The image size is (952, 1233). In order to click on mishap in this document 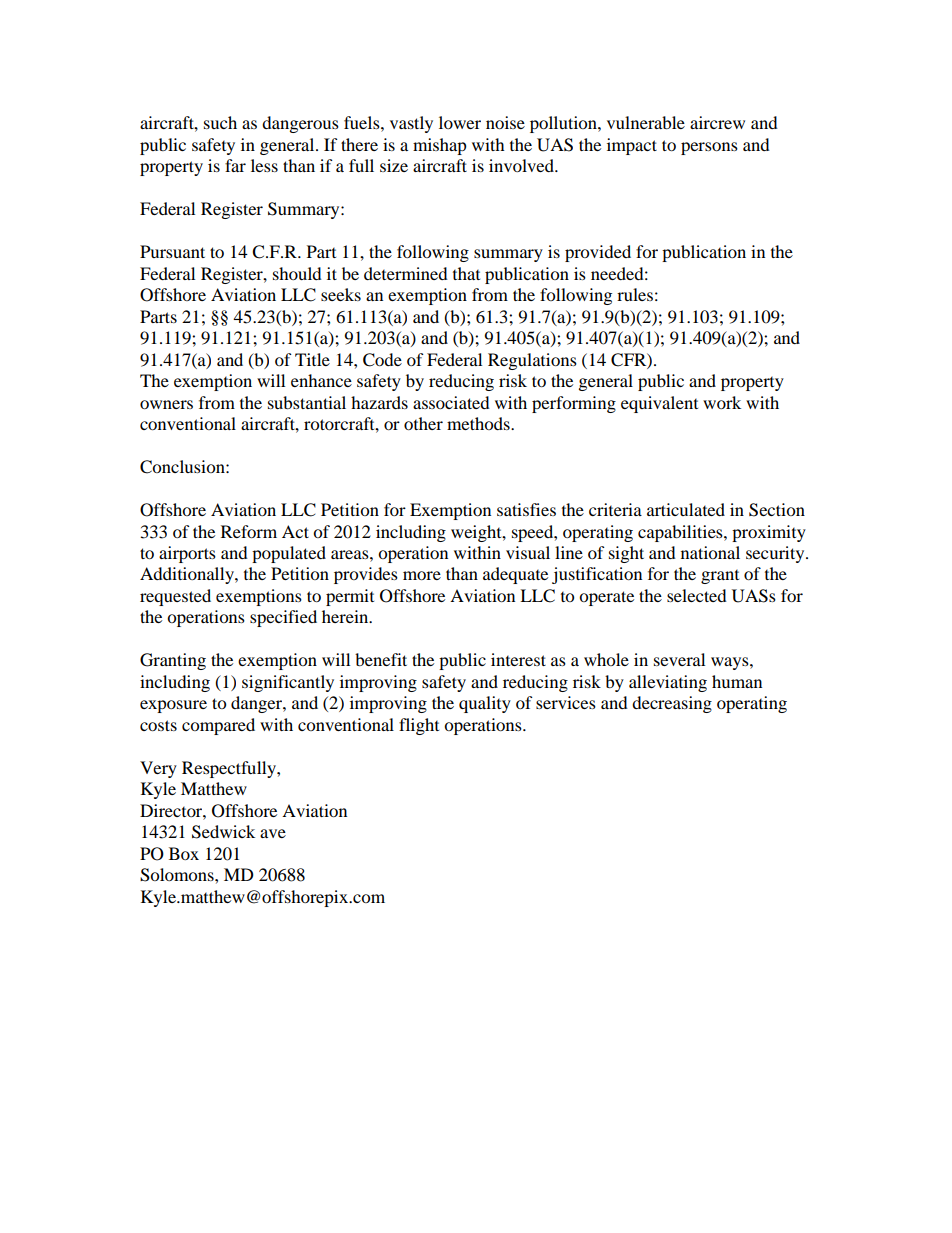, I will do `click(440, 146)`.
